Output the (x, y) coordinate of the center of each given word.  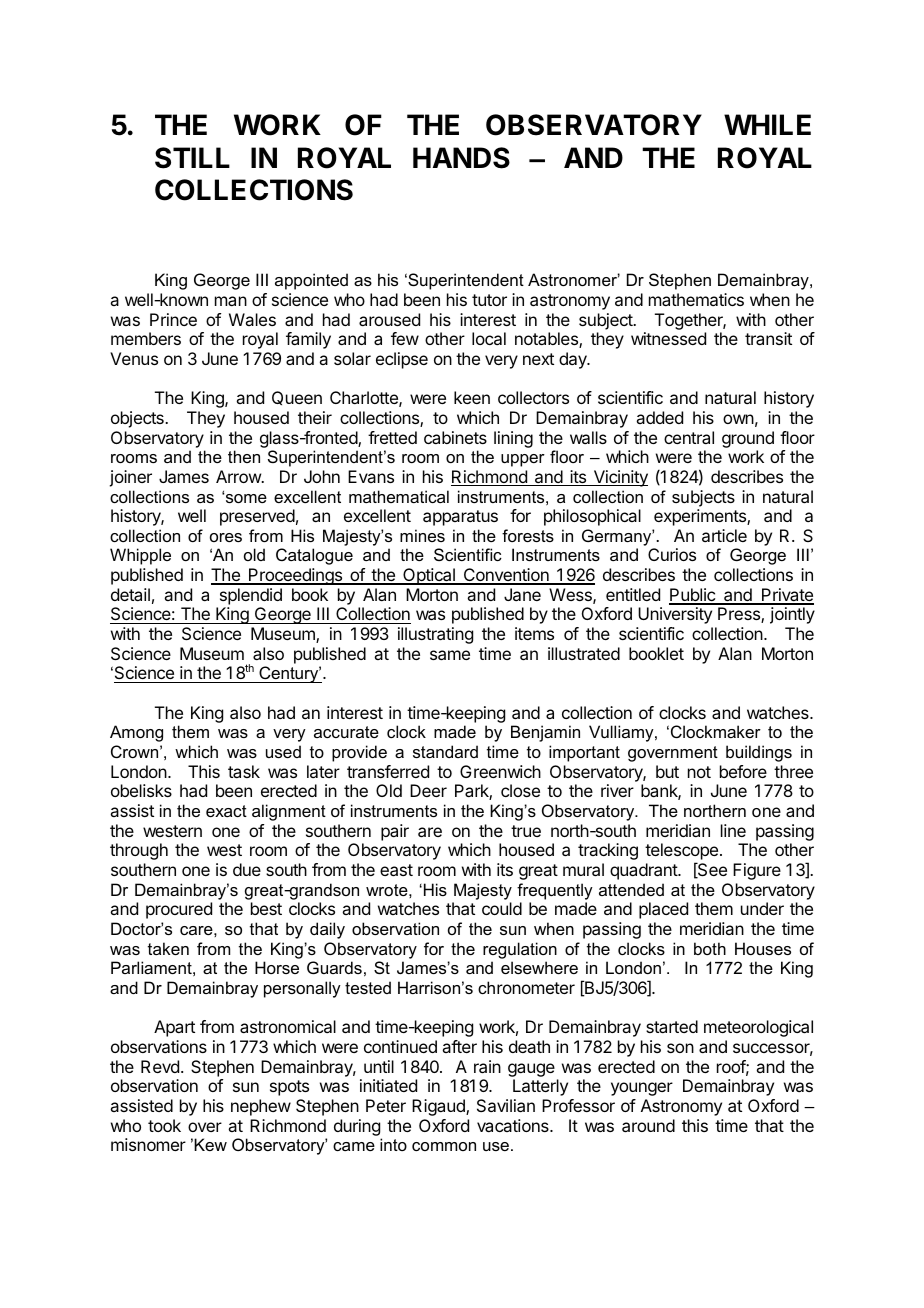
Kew (210, 1144)
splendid (251, 596)
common (444, 1146)
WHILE (767, 124)
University (675, 615)
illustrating (435, 635)
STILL (192, 158)
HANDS (461, 158)
